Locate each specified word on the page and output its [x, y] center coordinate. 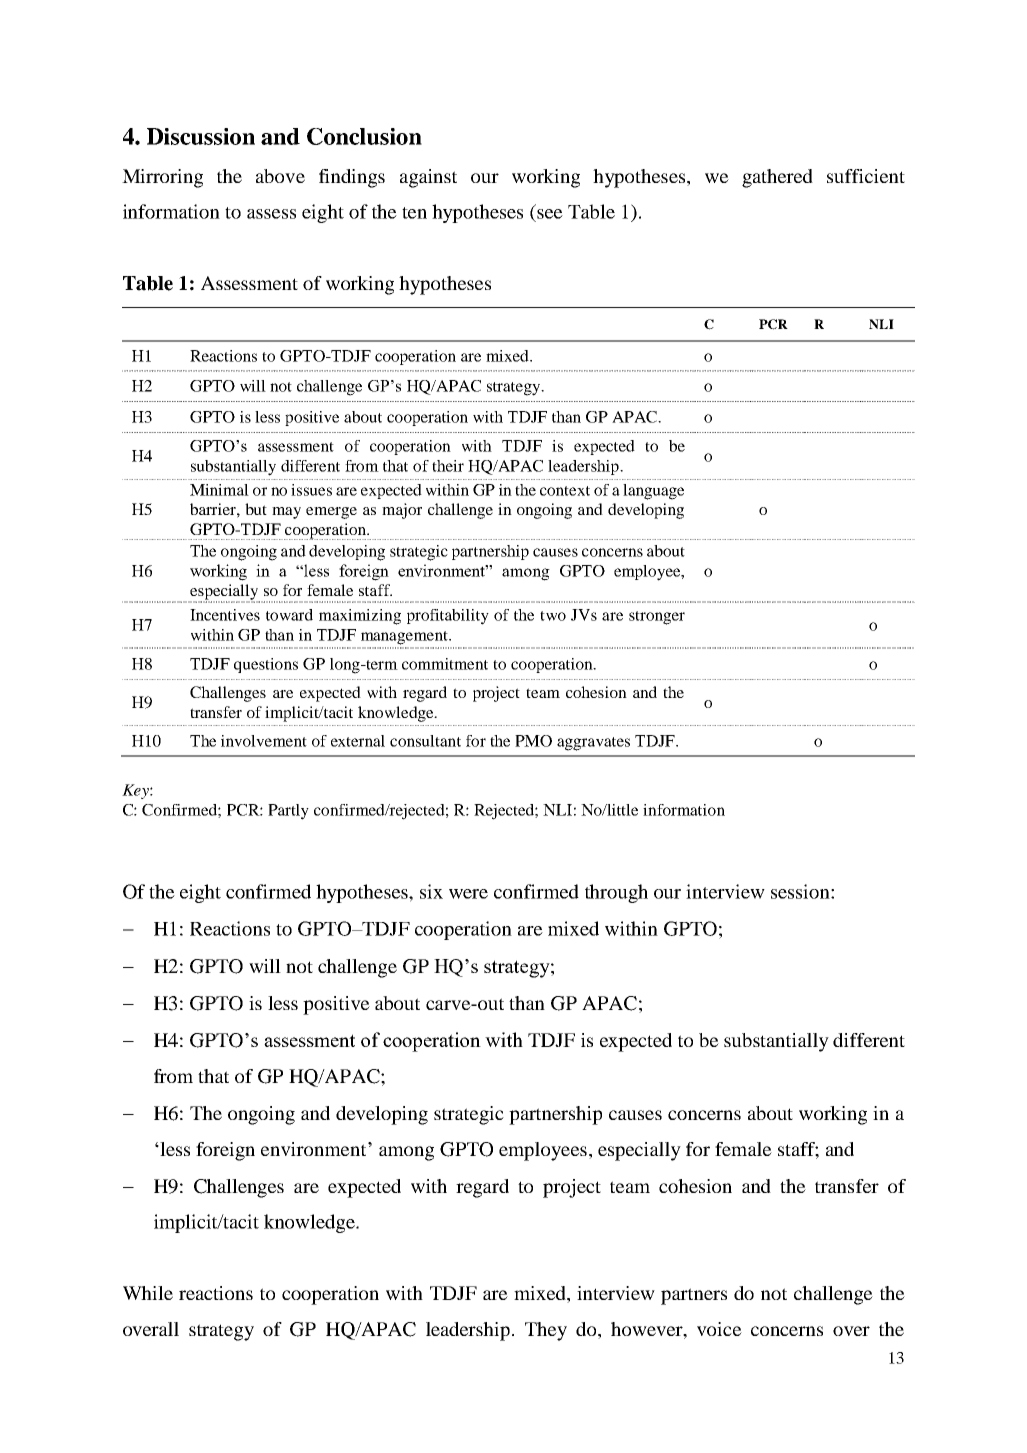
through [616, 893]
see [550, 214]
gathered [777, 178]
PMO [533, 741]
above [280, 176]
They [546, 1331]
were [468, 894]
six [431, 891]
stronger [657, 618]
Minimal [219, 490]
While [148, 1293]
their [448, 466]
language [653, 492]
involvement [264, 741]
